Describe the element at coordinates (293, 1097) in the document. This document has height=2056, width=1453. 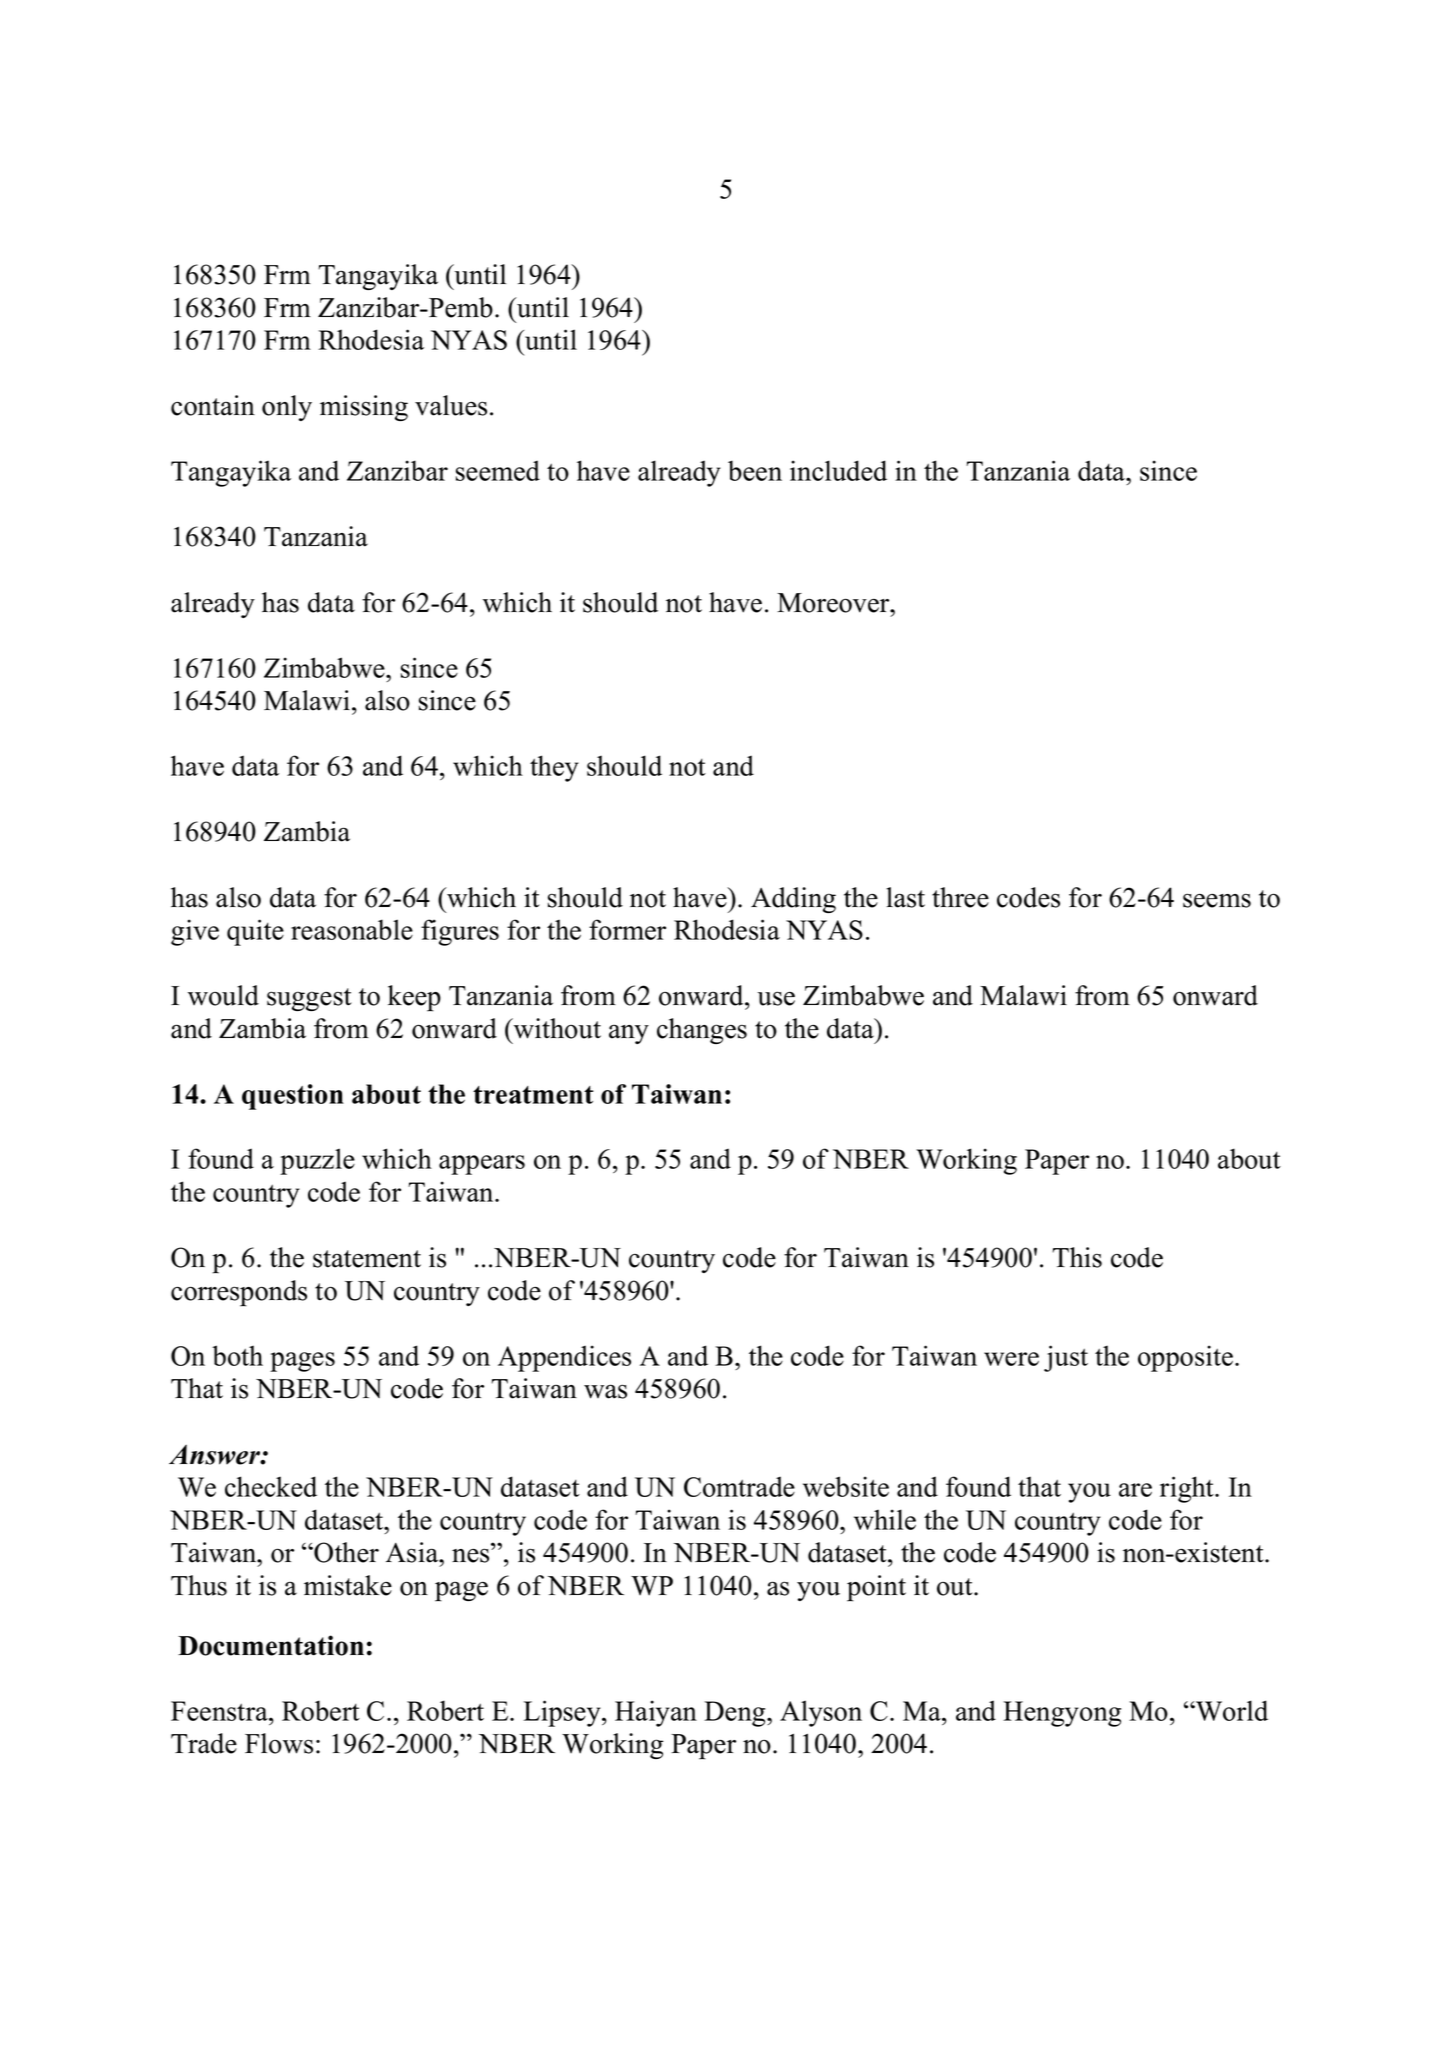
I see `question` at that location.
